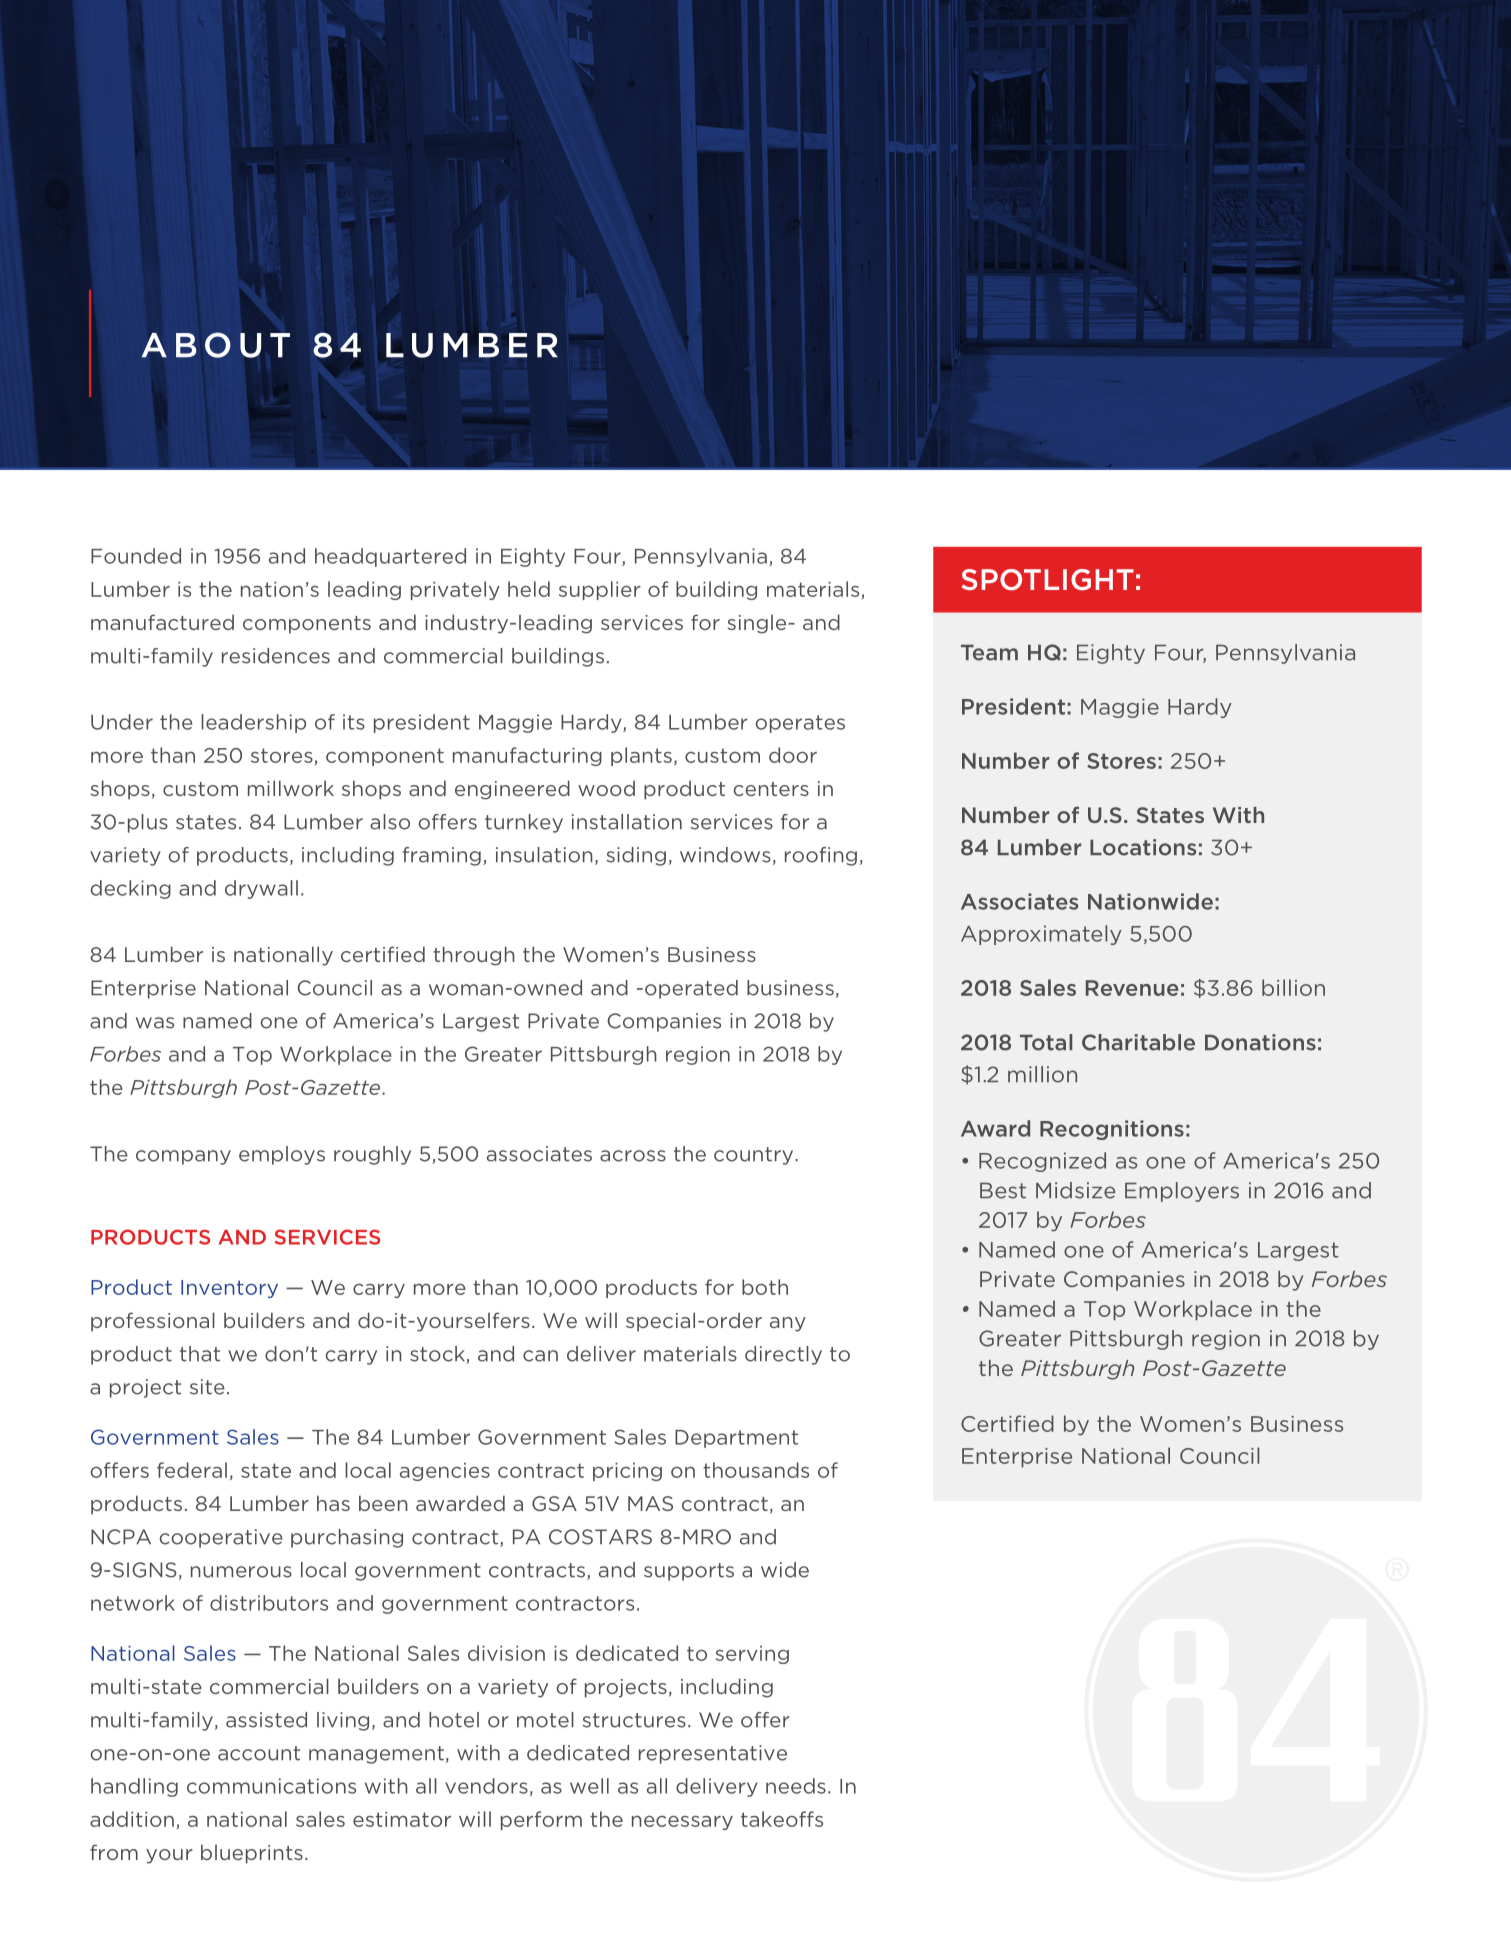  I want to click on leadership, so click(253, 723).
